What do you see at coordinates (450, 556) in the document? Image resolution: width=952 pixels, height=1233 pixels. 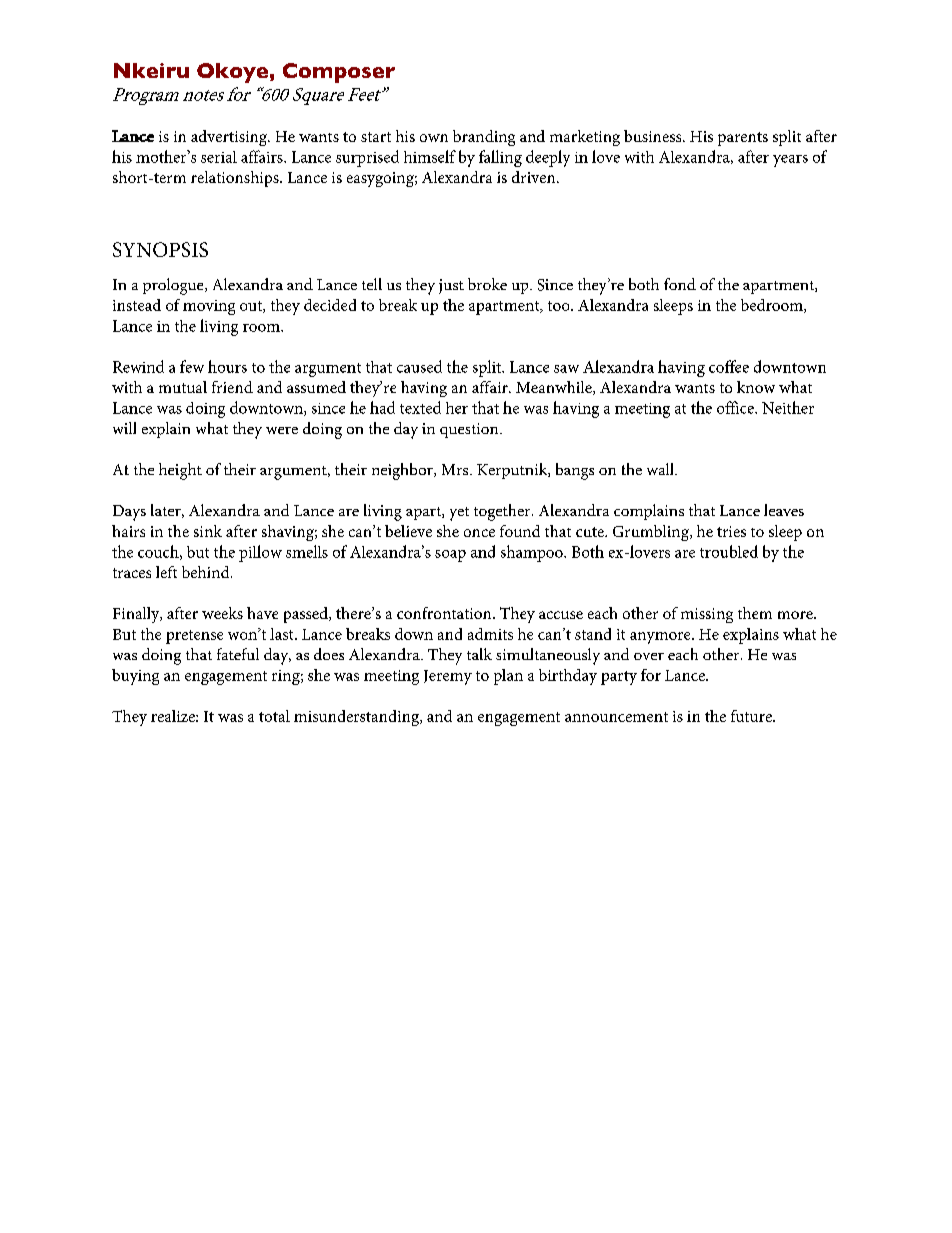 I see `soap` at bounding box center [450, 556].
